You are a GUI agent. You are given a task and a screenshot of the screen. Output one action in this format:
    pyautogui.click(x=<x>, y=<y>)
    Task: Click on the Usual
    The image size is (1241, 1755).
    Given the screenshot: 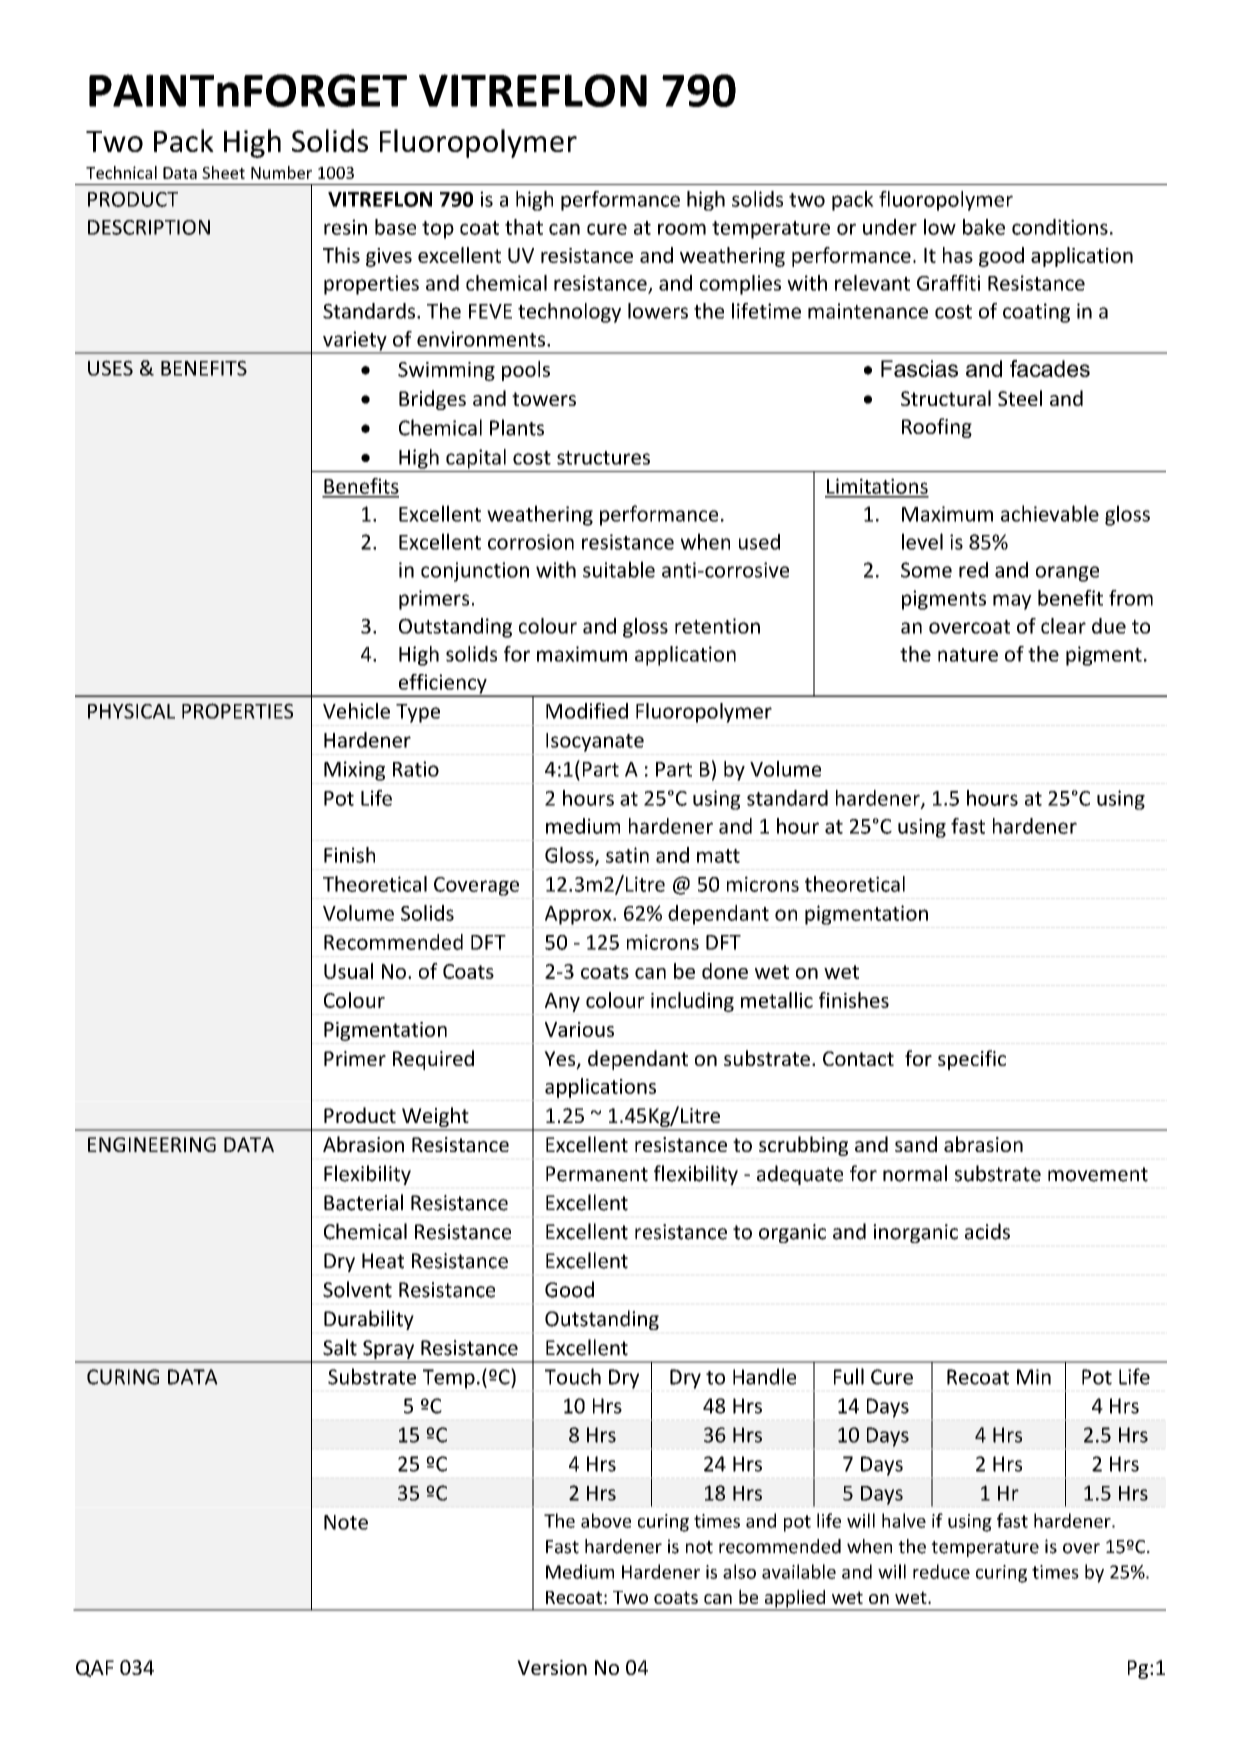 What is the action you would take?
    pyautogui.click(x=348, y=971)
